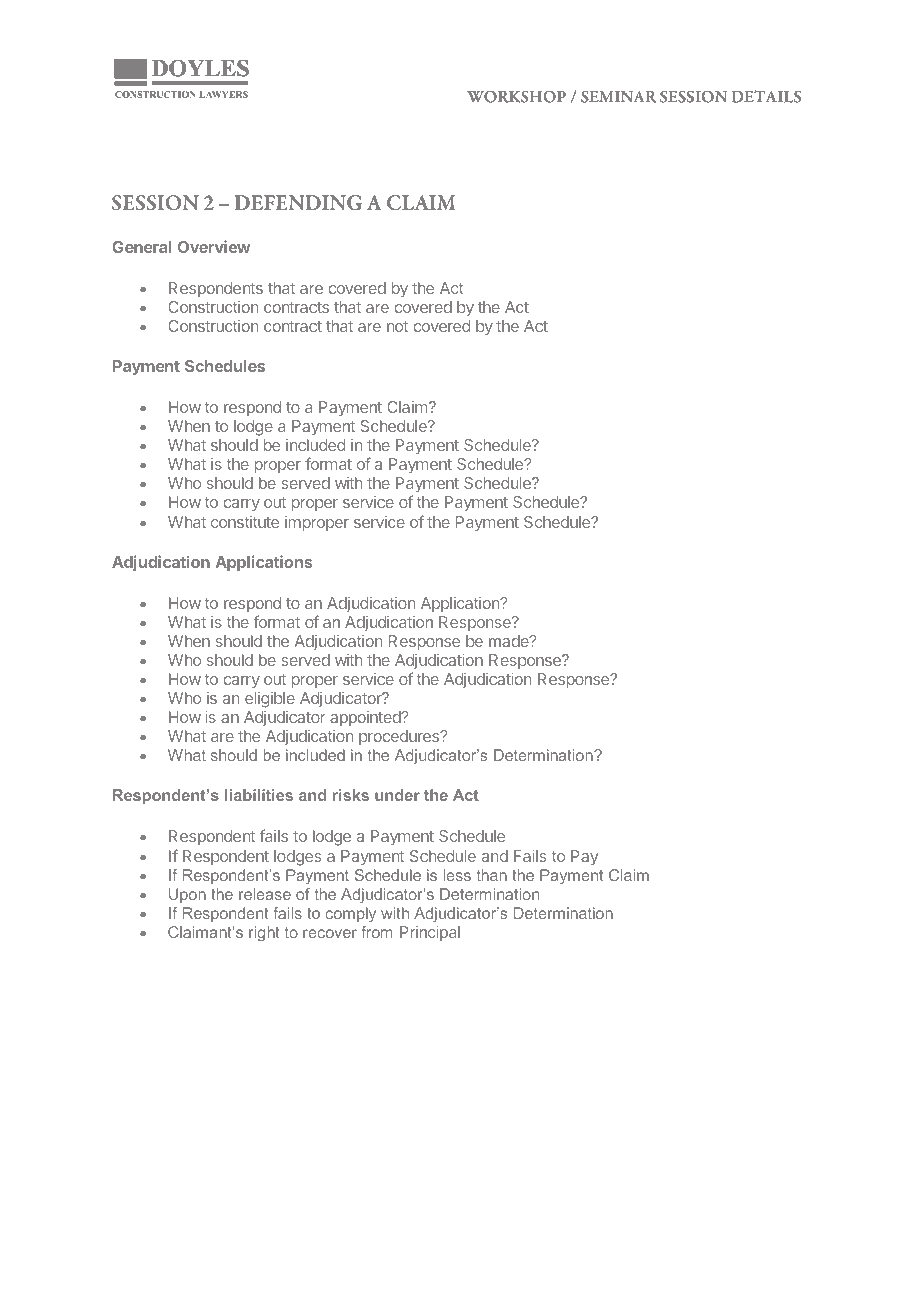  Describe the element at coordinates (397, 795) in the screenshot. I see `under` at that location.
